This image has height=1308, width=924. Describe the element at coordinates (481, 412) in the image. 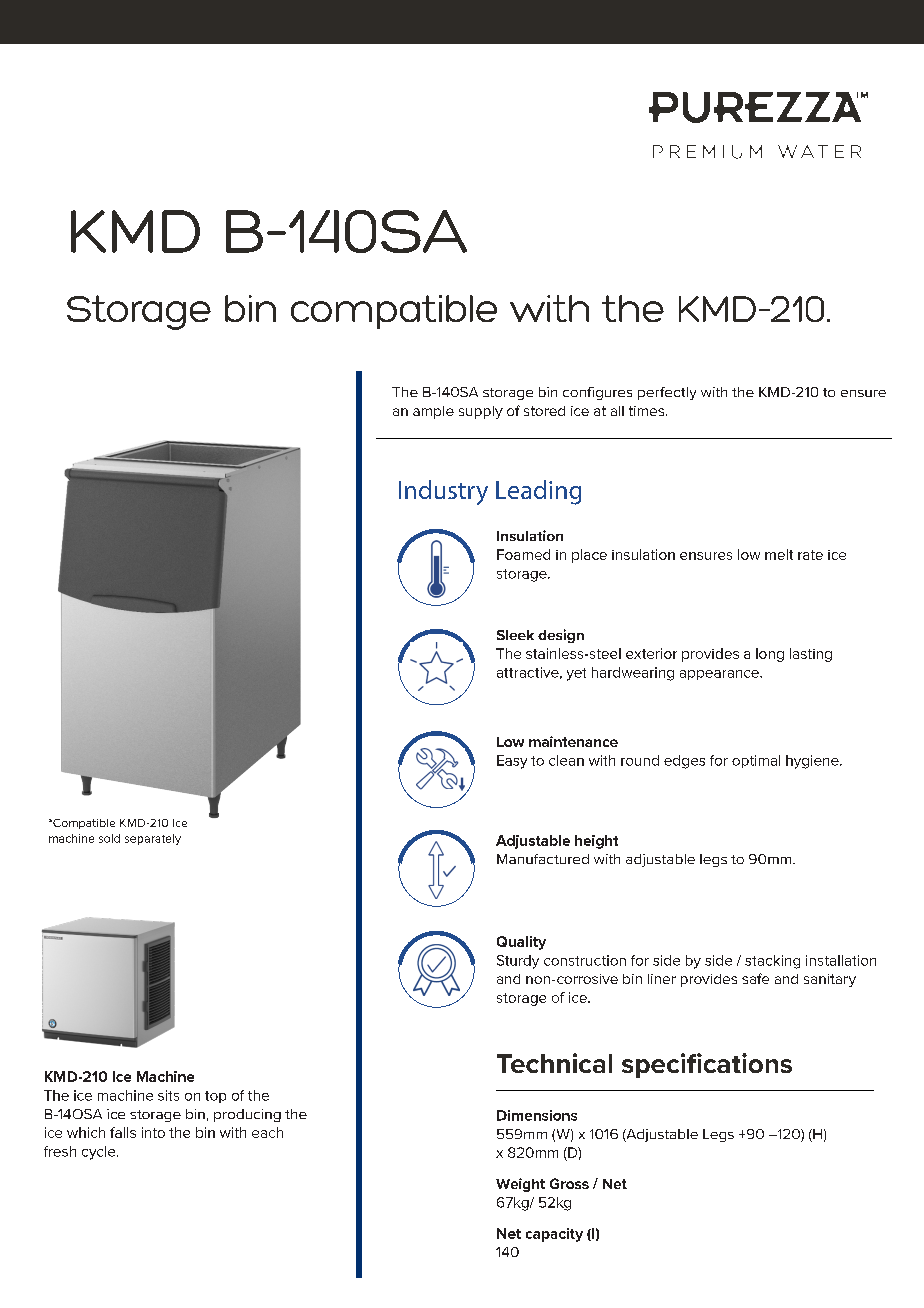

I see `supply` at that location.
